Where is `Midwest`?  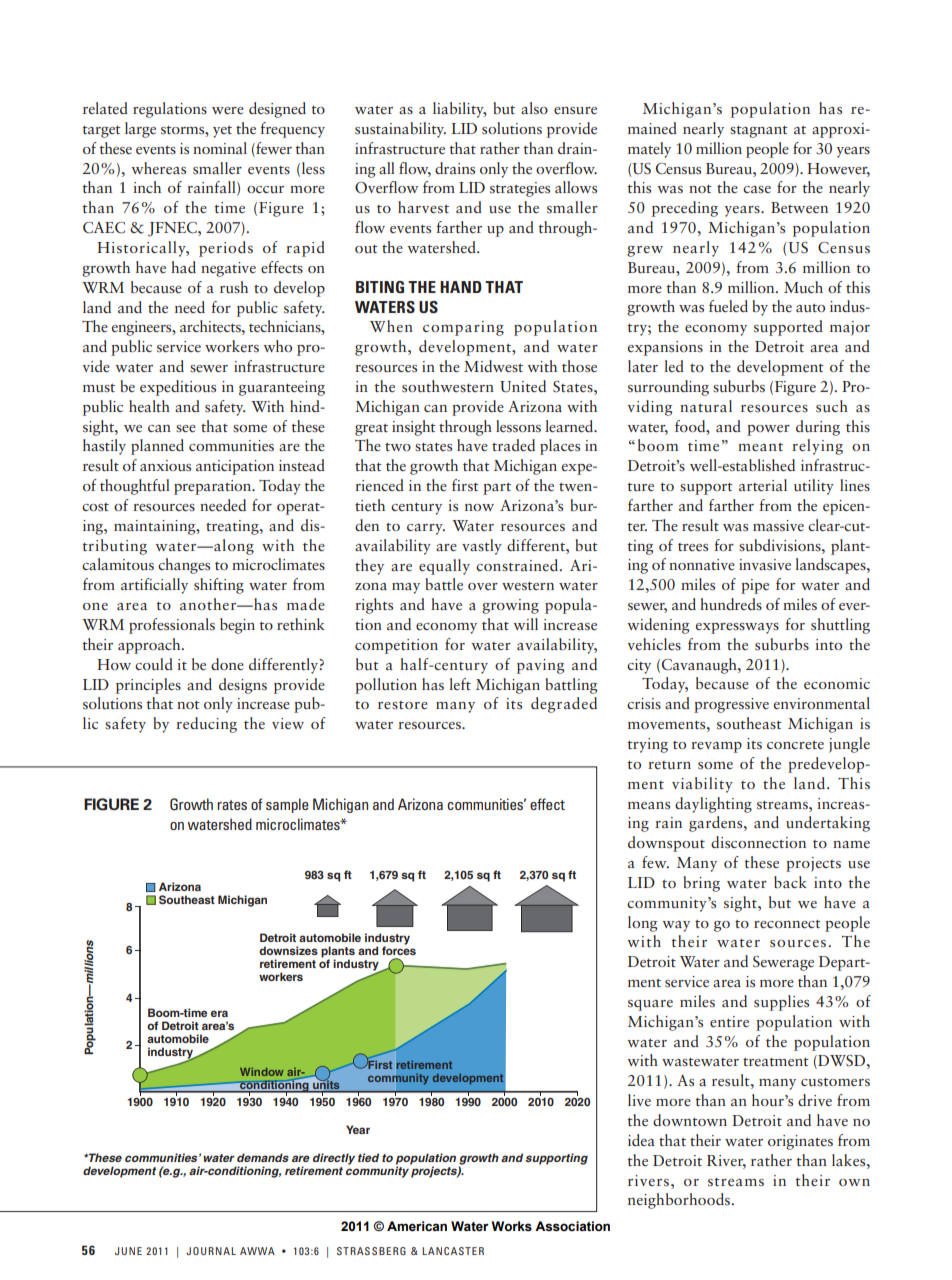 Midwest is located at coordinates (493, 366).
